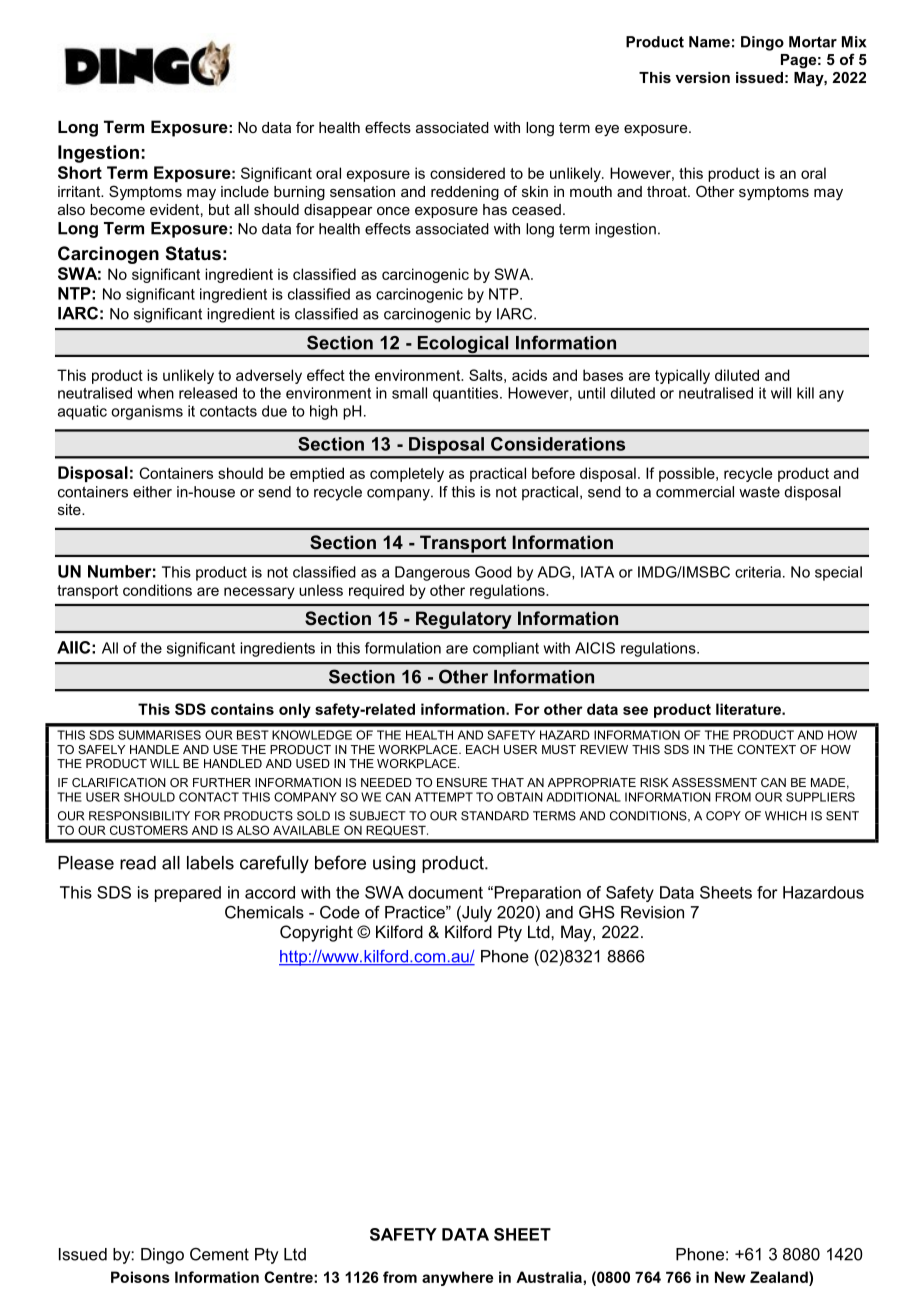 The width and height of the screenshot is (924, 1308). I want to click on version, so click(702, 77).
